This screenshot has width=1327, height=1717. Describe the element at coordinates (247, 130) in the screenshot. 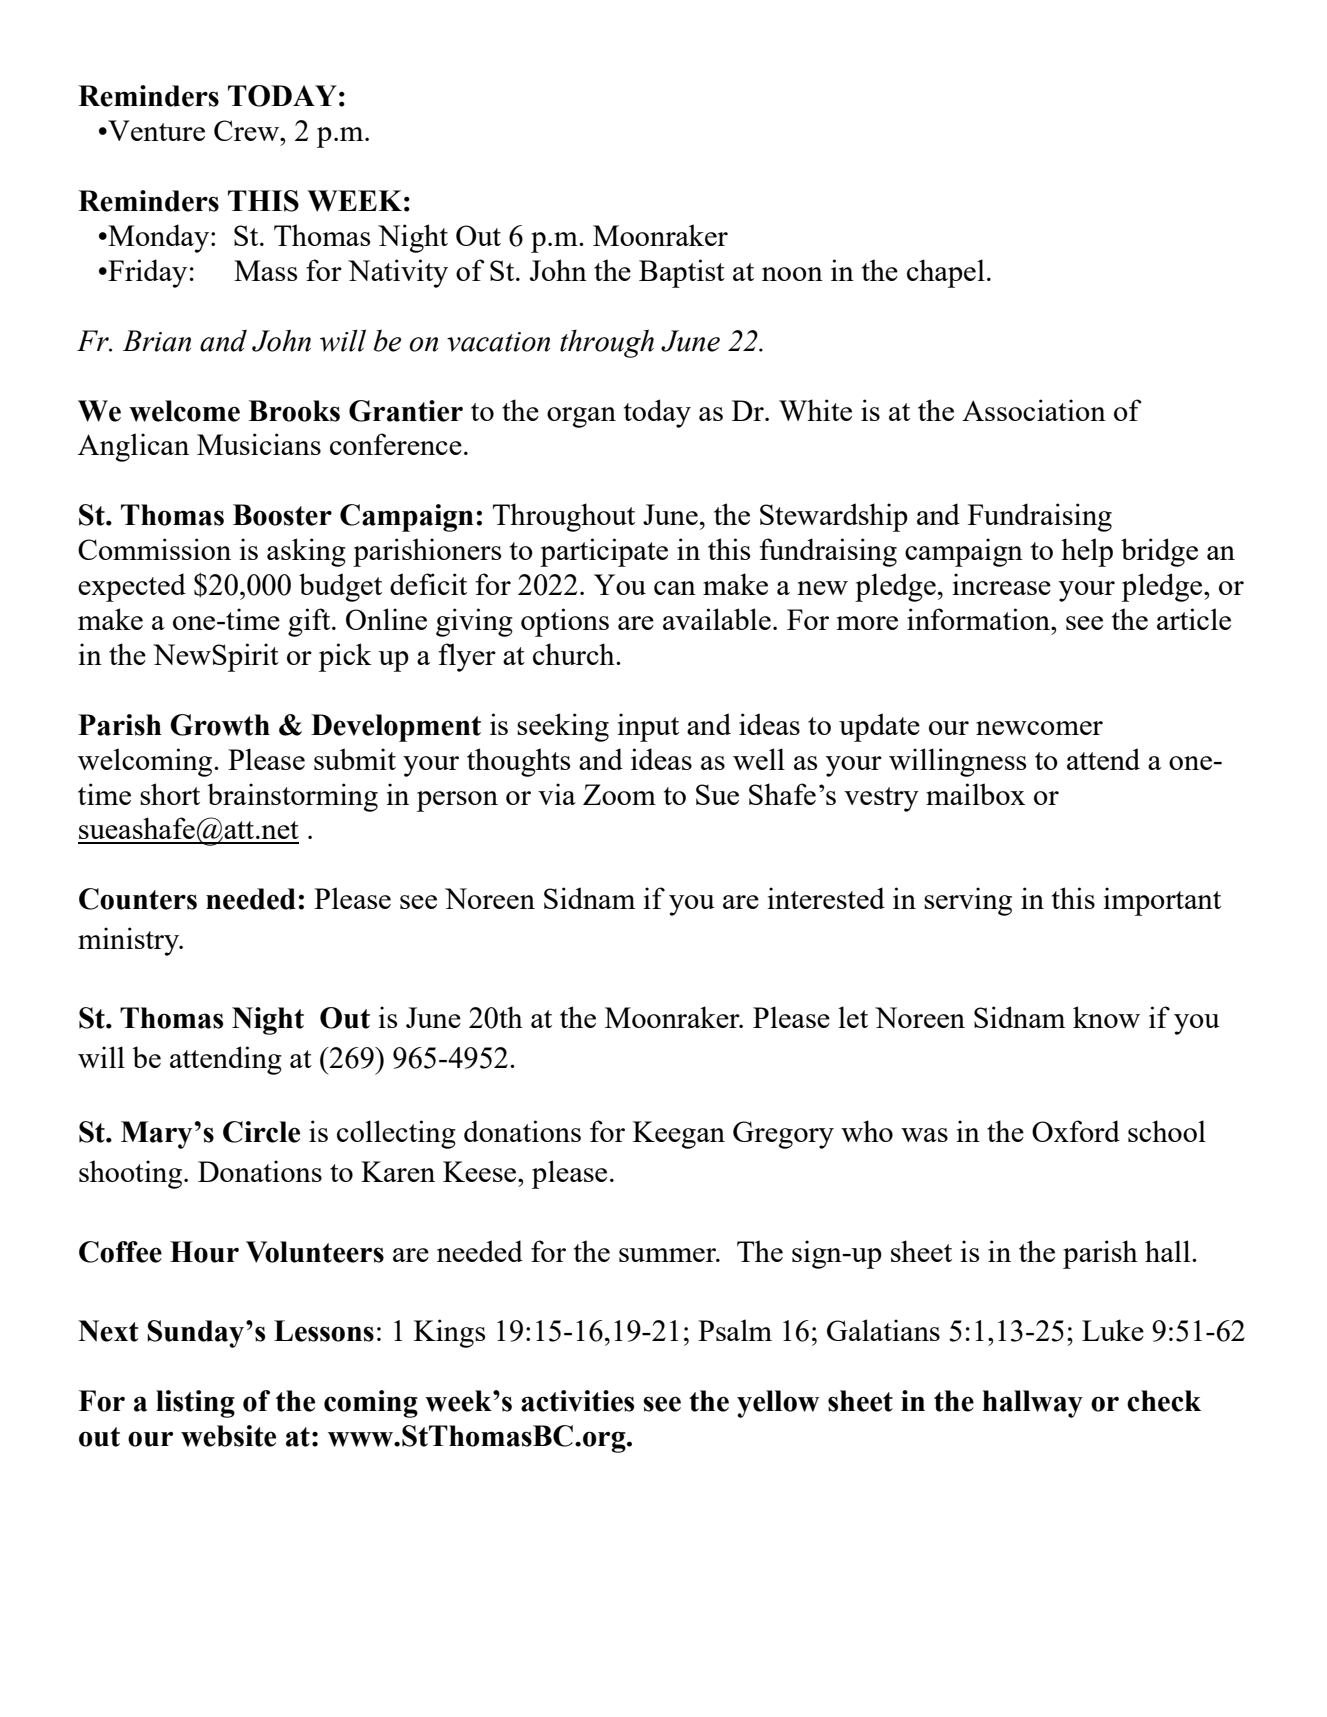

I see `Crew` at that location.
